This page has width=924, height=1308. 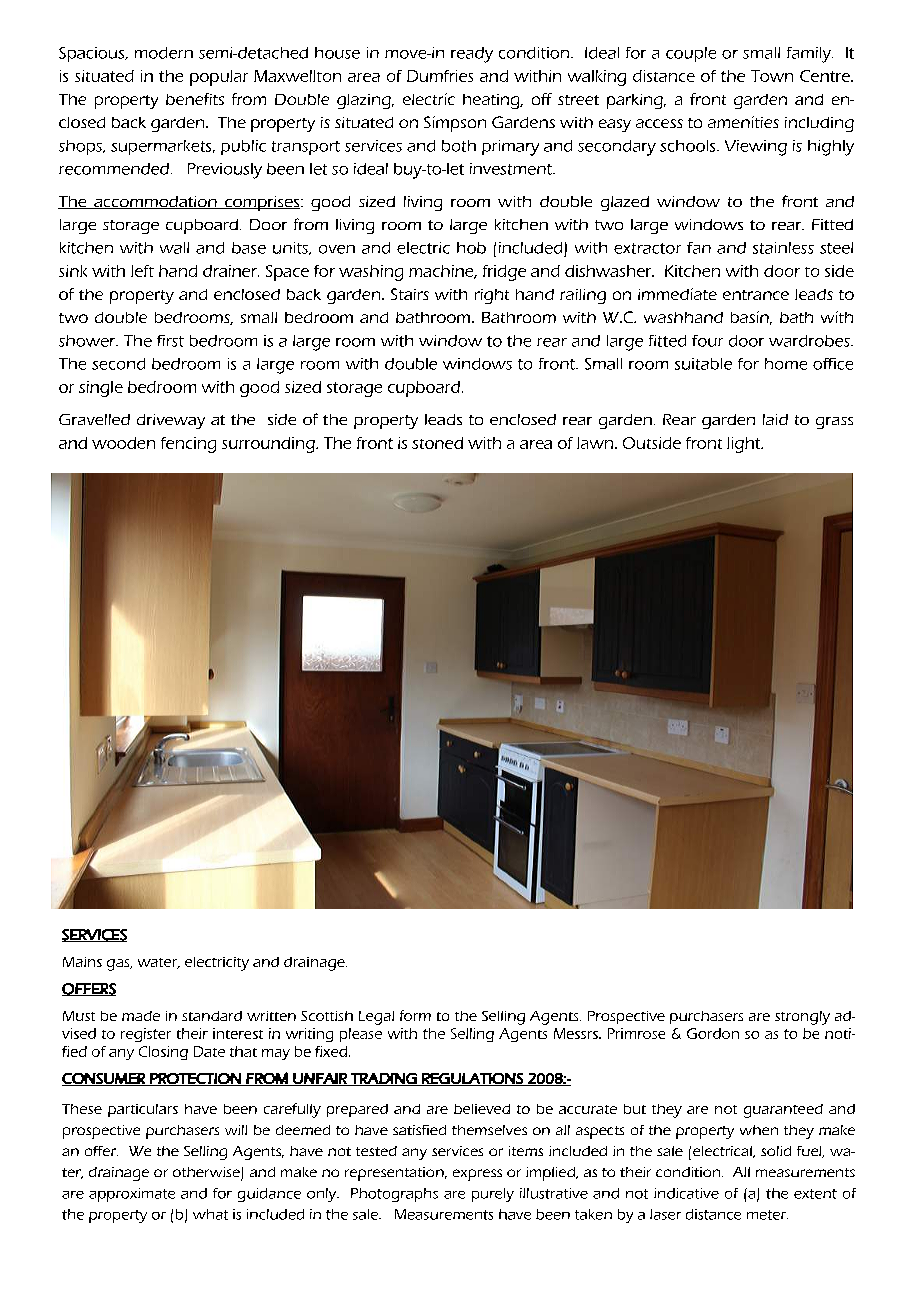 What do you see at coordinates (492, 101) in the page?
I see `heating` at bounding box center [492, 101].
